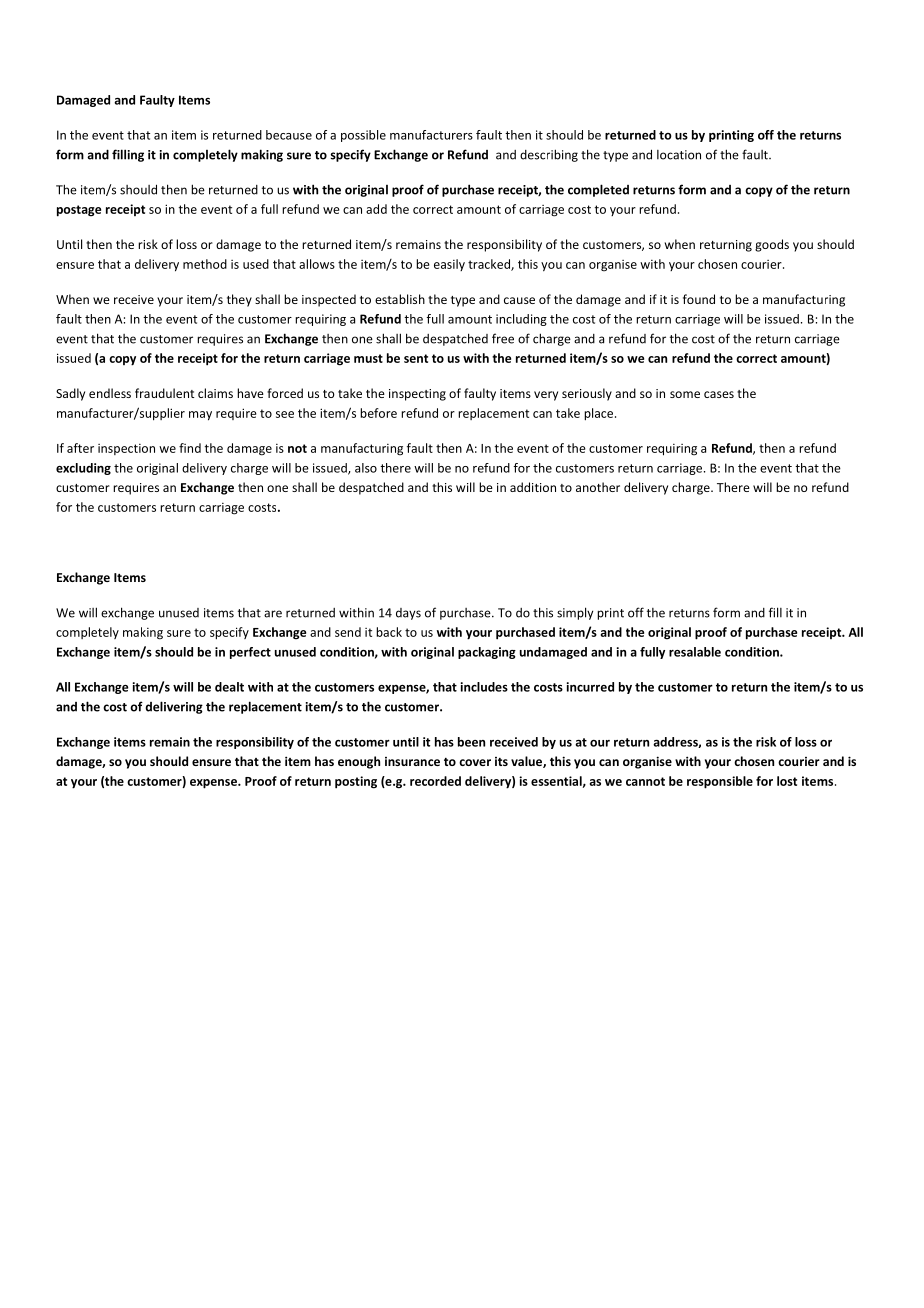 Image resolution: width=924 pixels, height=1308 pixels. Describe the element at coordinates (363, 136) in the image. I see `possible` at that location.
